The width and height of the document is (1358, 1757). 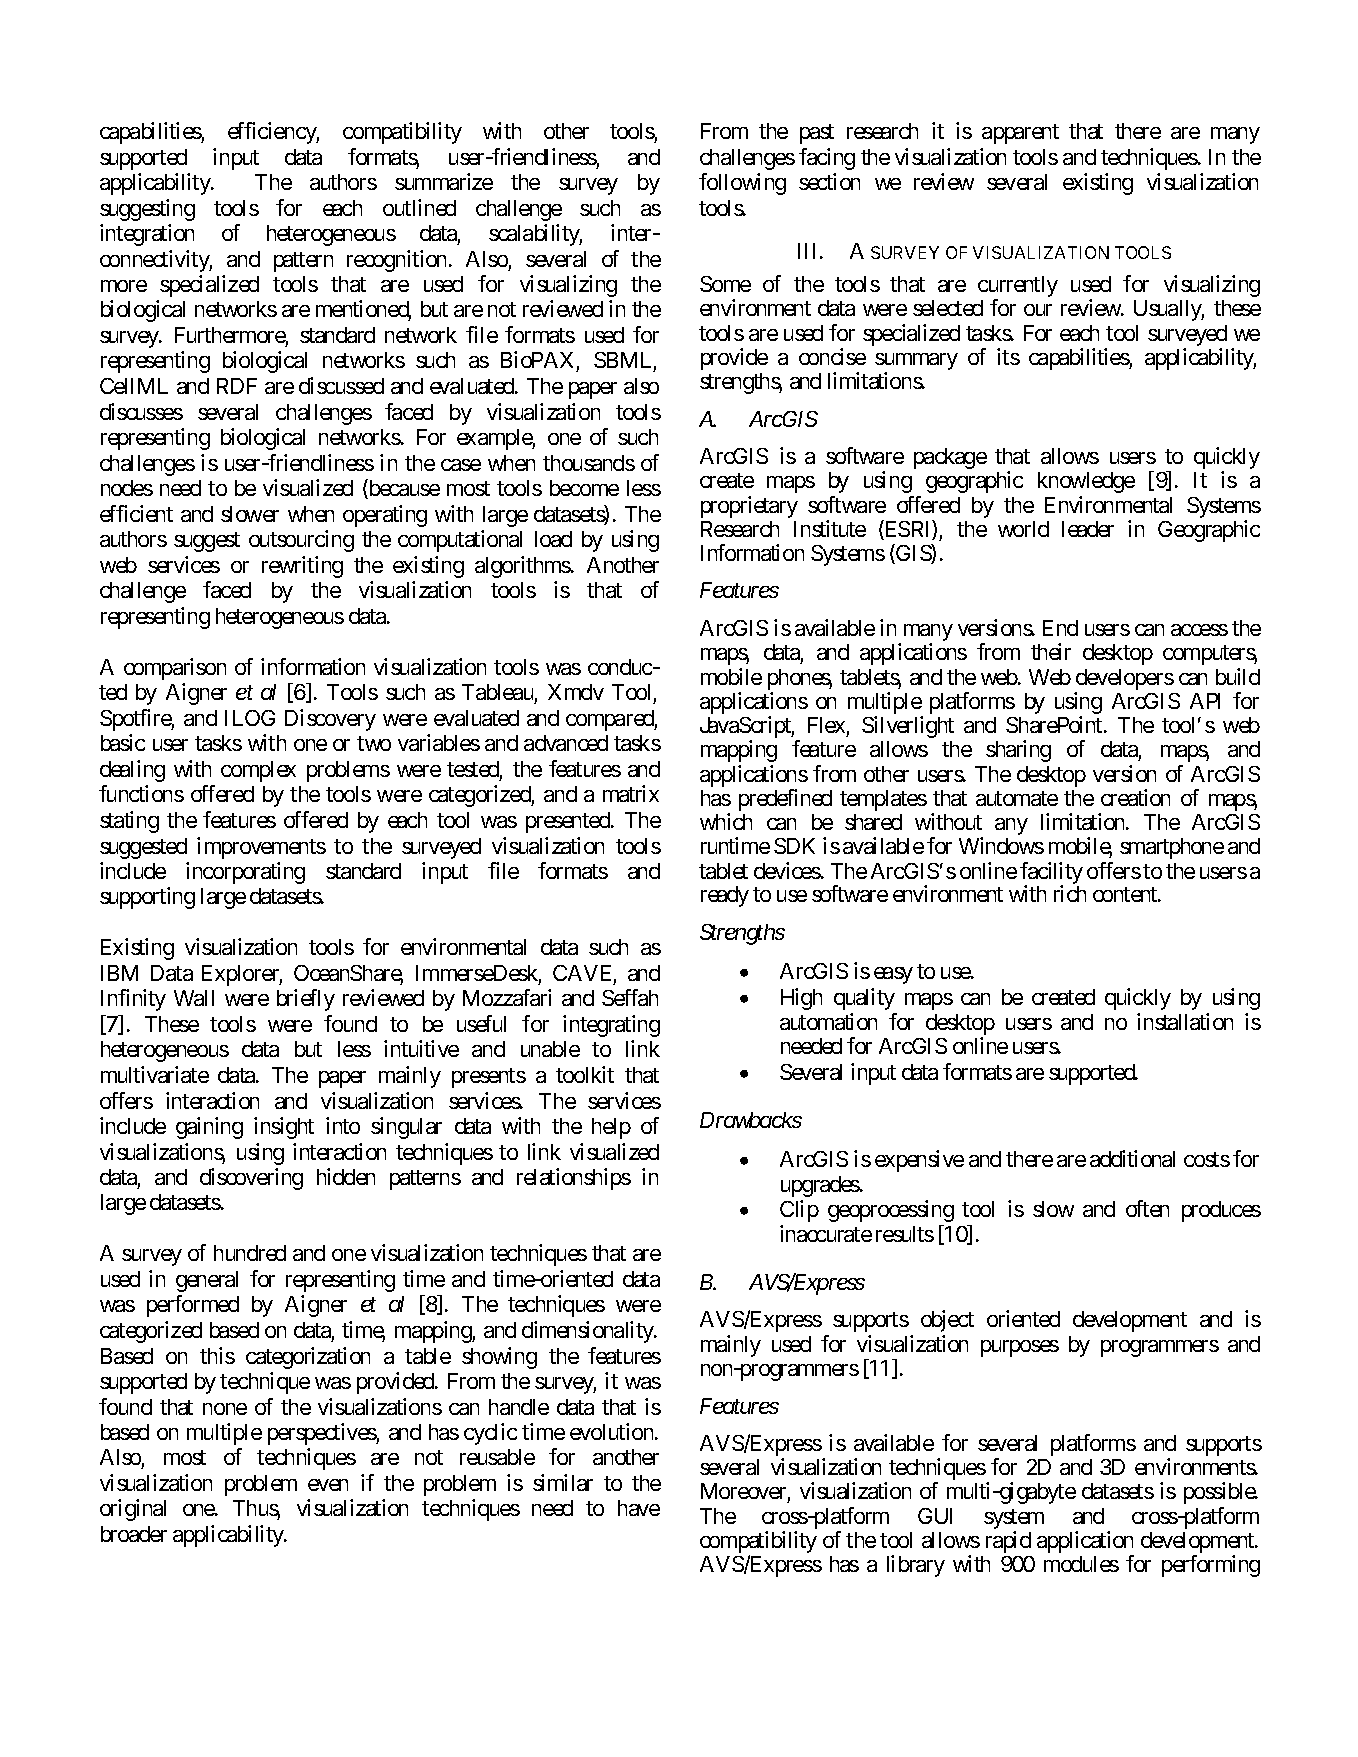 I want to click on apparent, so click(x=1020, y=134).
